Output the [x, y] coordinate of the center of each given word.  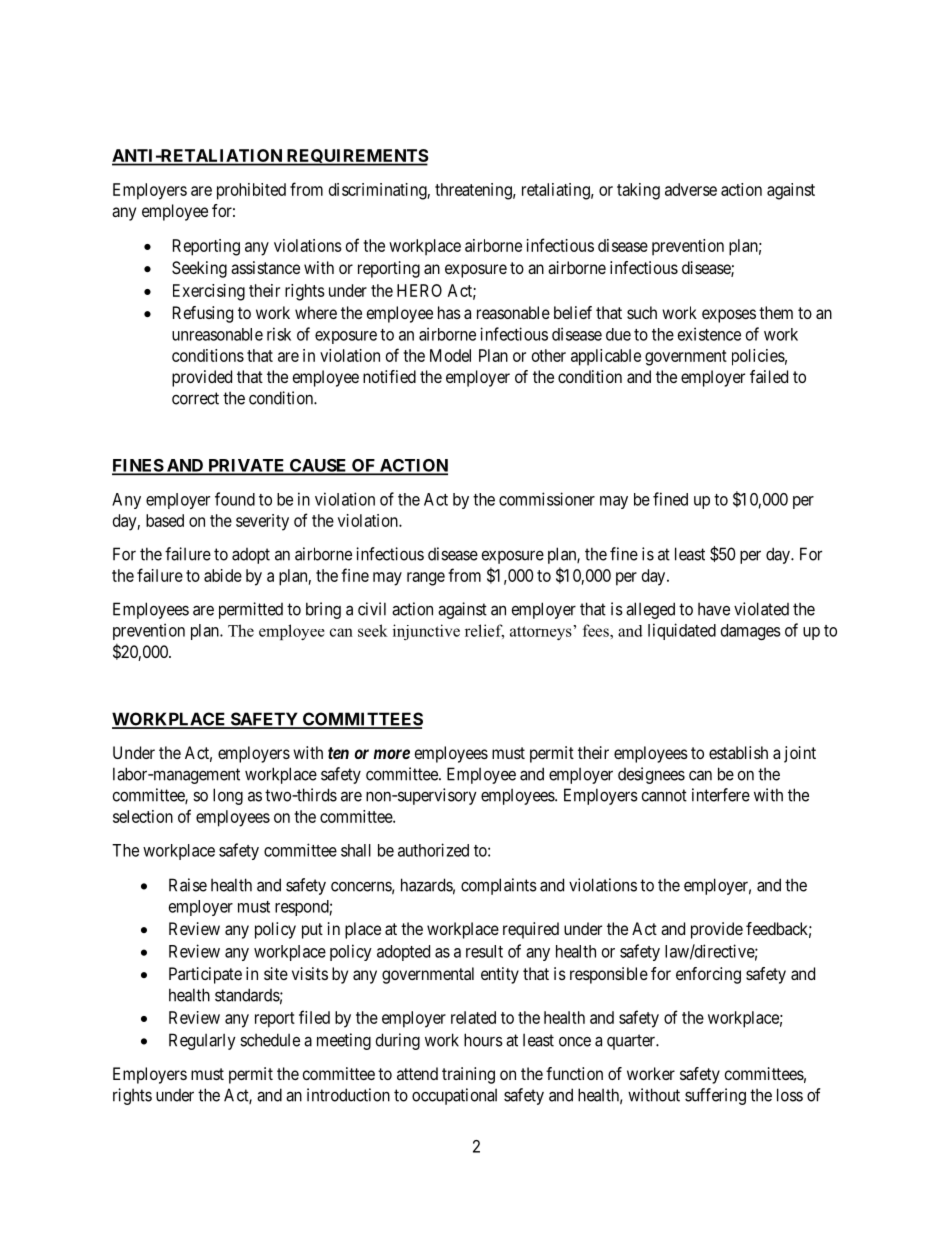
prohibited [251, 191]
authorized [433, 850]
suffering [715, 1096]
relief [484, 631]
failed [769, 376]
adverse [691, 189]
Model [450, 355]
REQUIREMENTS [357, 157]
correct [195, 398]
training [468, 1075]
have [714, 609]
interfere [721, 795]
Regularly [202, 1041]
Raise [188, 885]
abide [223, 575]
